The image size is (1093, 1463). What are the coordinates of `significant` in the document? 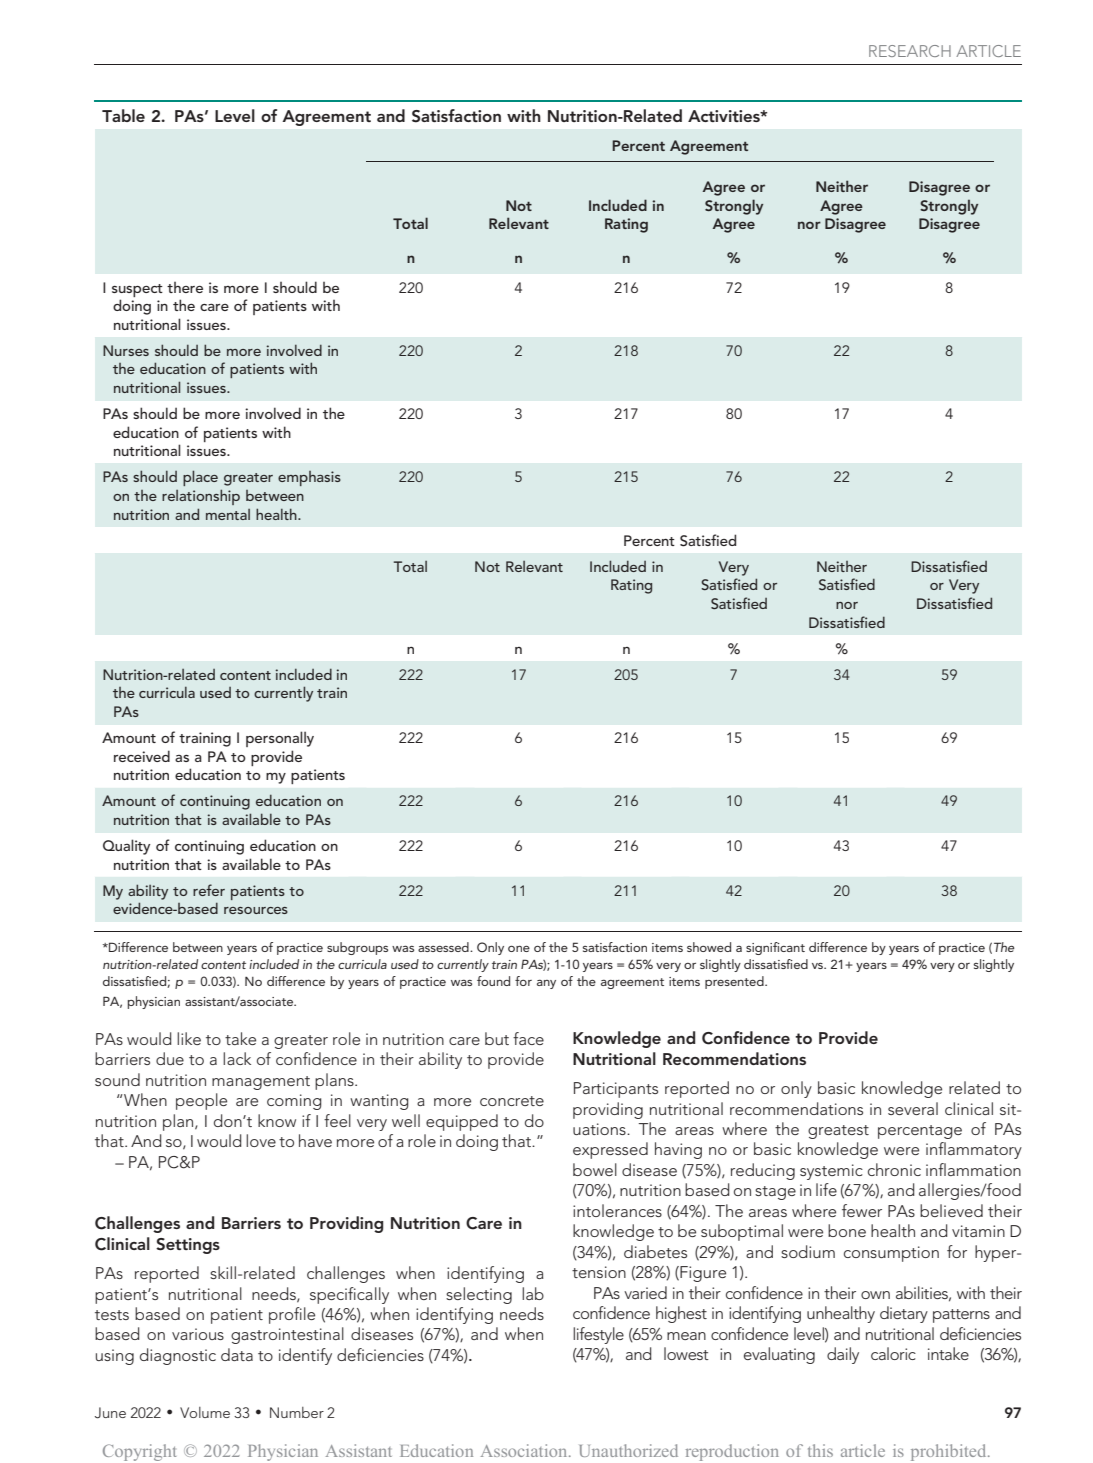 It's located at (775, 948).
